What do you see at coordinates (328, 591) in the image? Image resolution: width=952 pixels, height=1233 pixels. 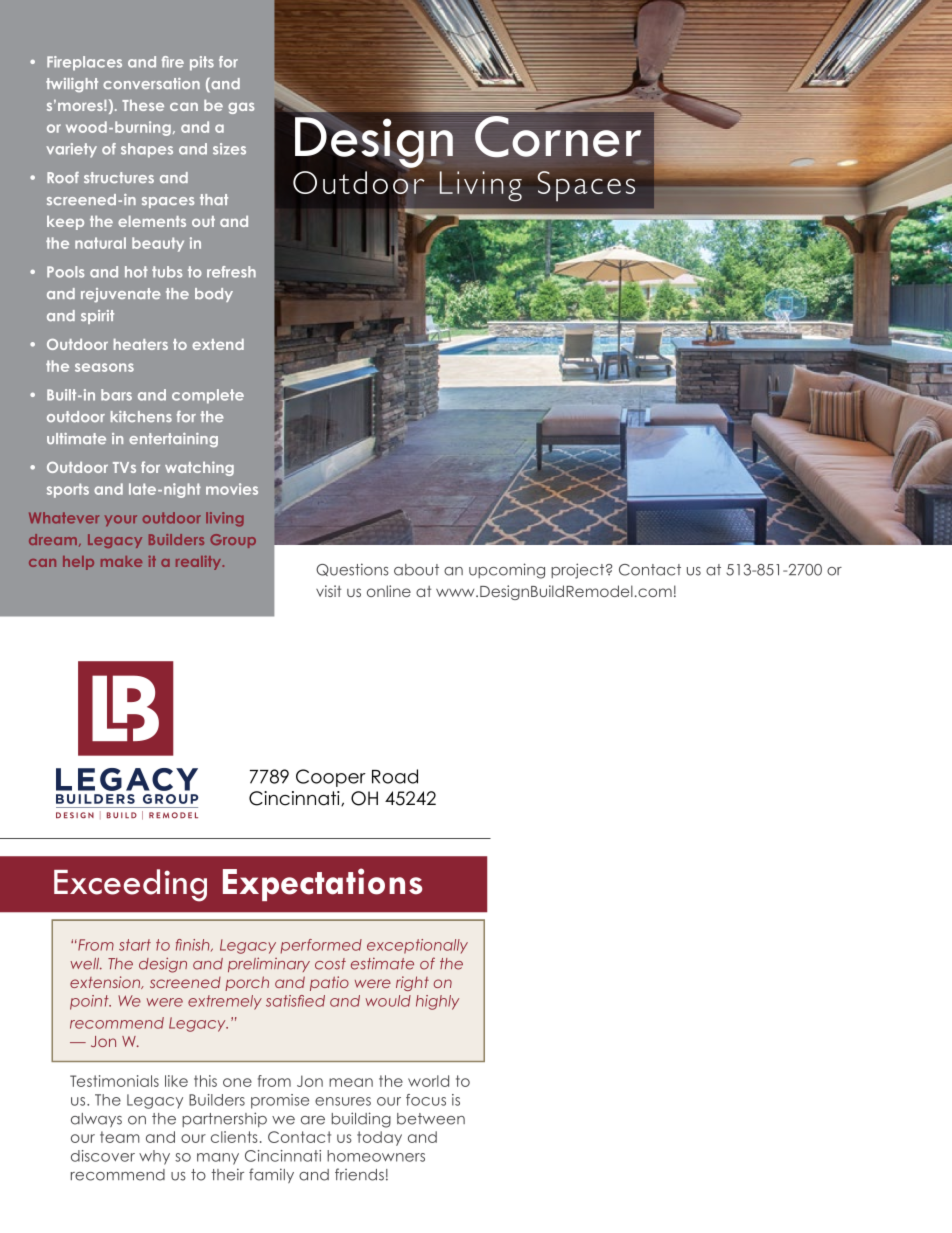 I see `visit` at bounding box center [328, 591].
